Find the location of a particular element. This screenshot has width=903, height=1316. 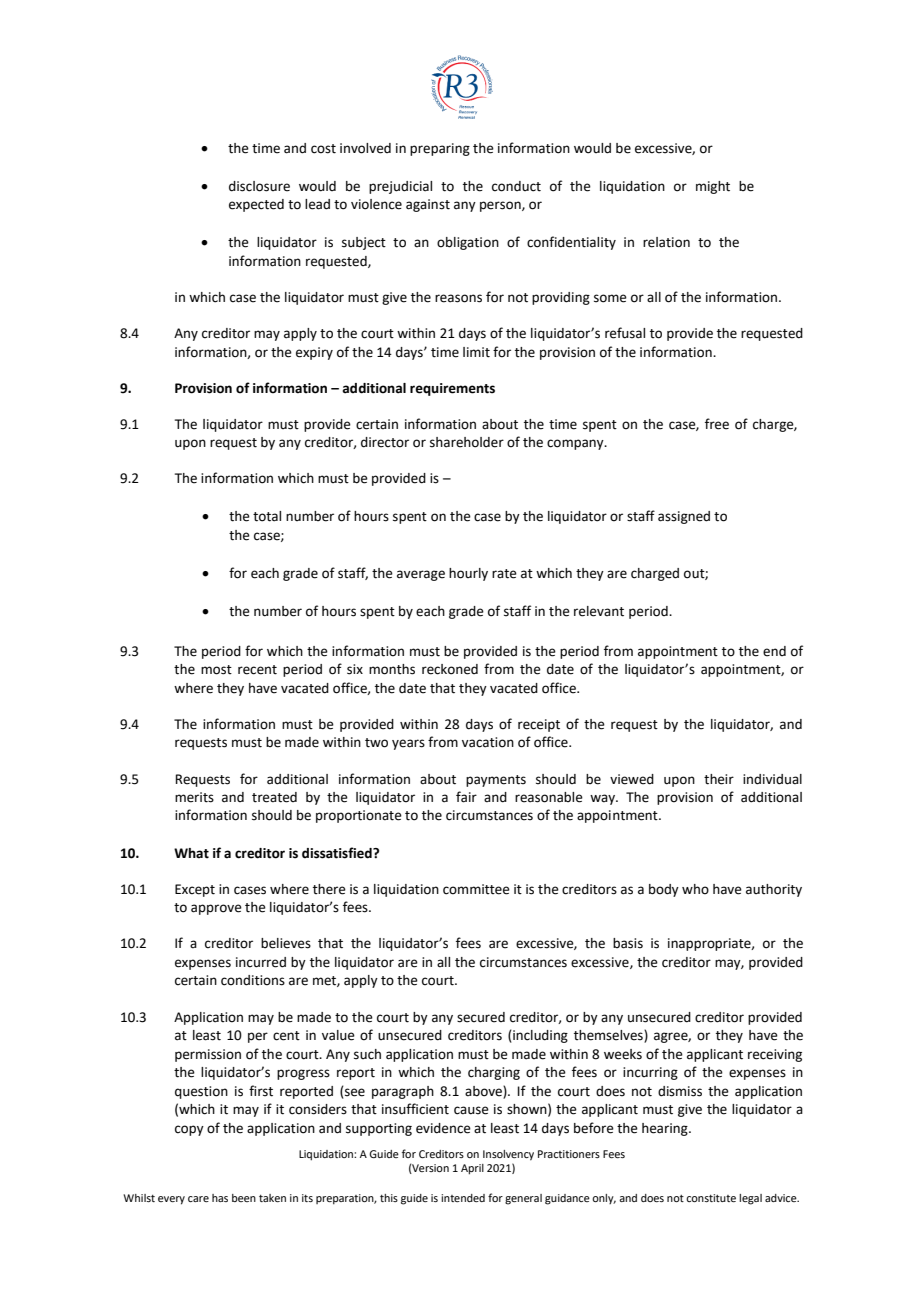

disclosure is located at coordinates (259, 186).
